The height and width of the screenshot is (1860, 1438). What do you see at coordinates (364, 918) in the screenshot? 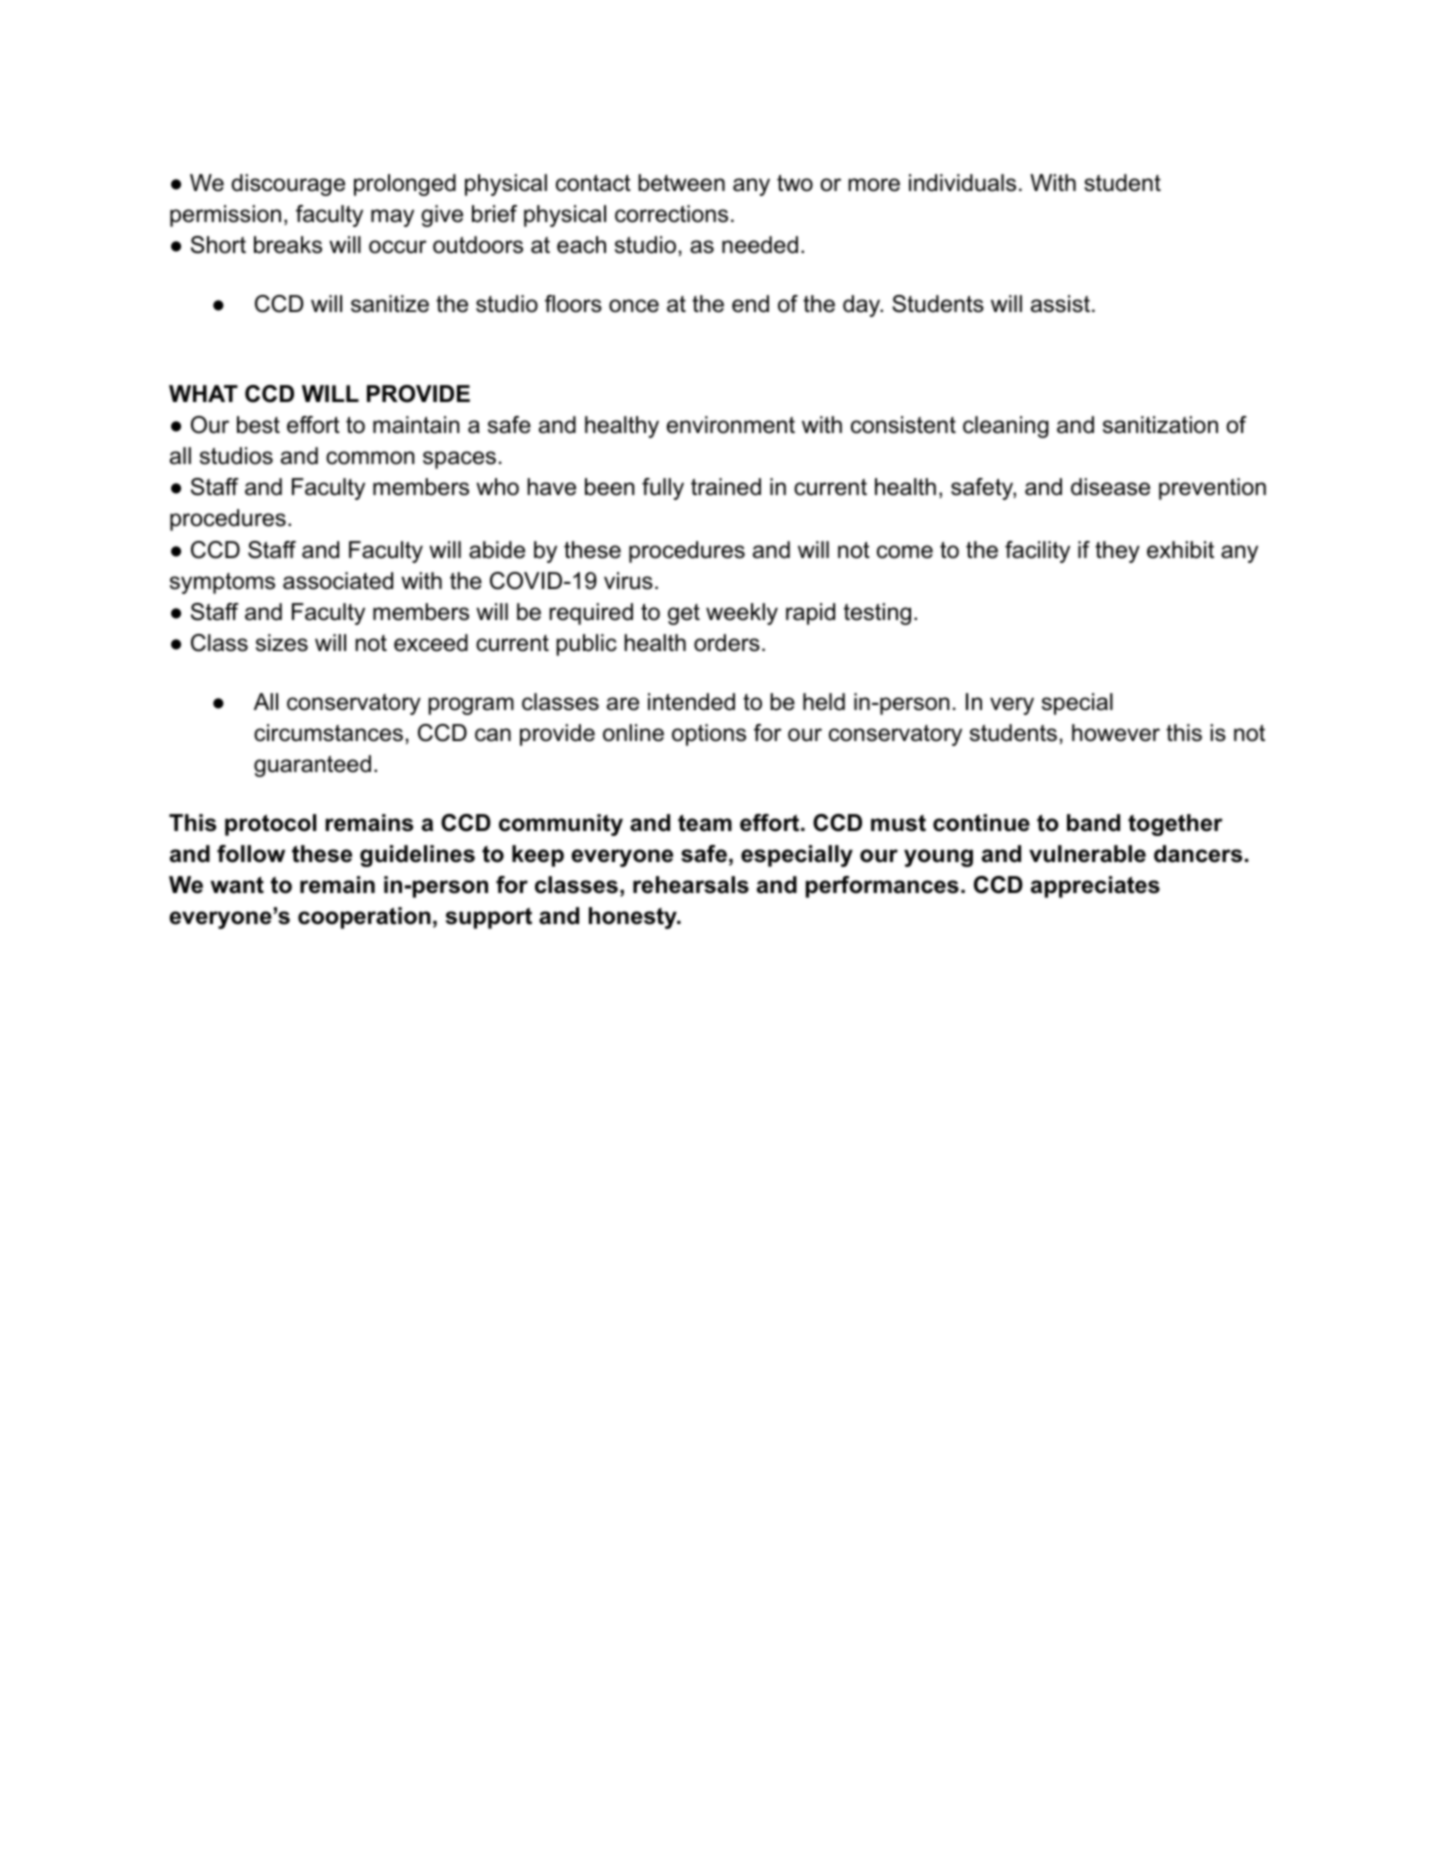
I see `cooperation` at bounding box center [364, 918].
